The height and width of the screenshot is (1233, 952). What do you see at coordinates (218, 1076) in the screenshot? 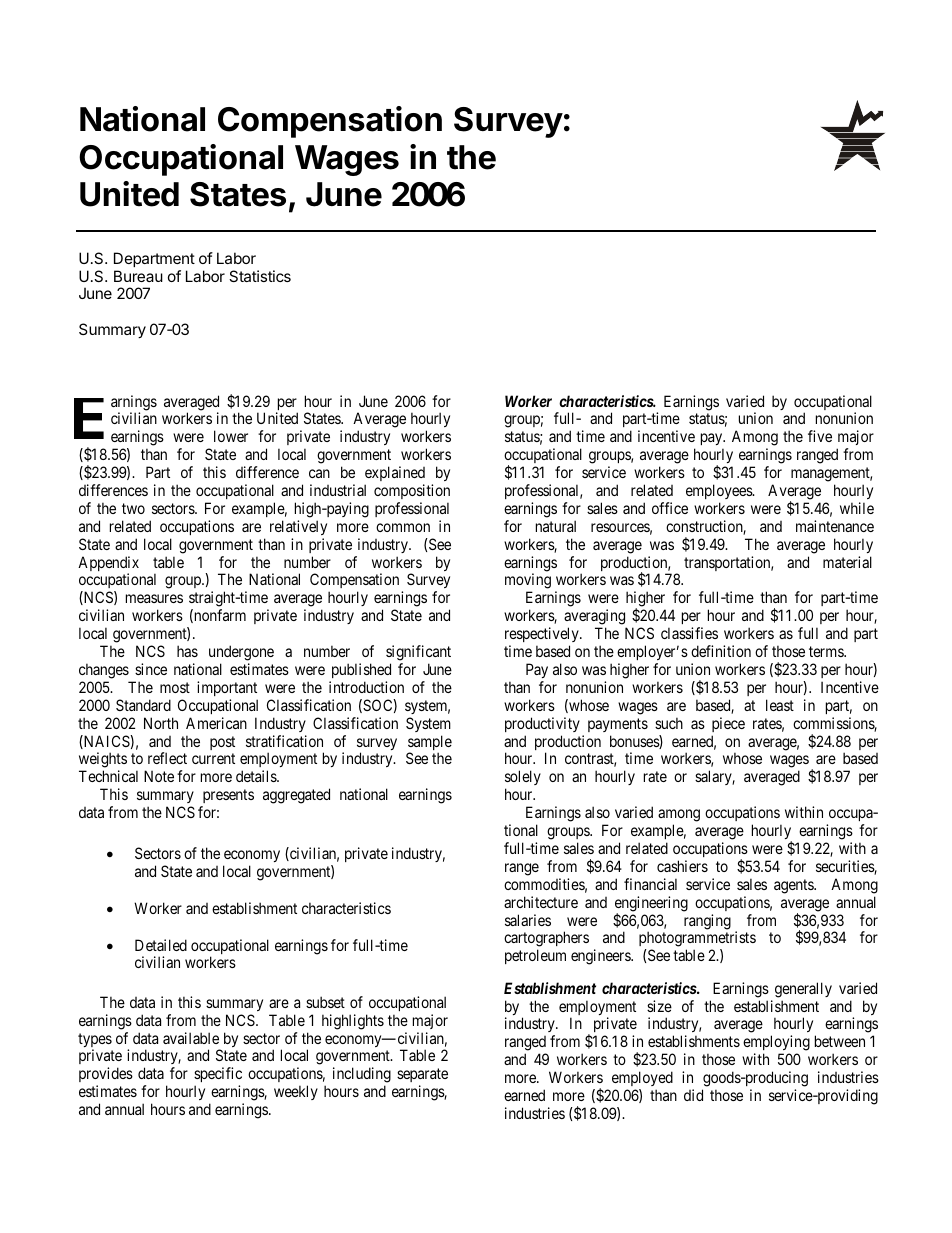
I see `specific` at bounding box center [218, 1076].
